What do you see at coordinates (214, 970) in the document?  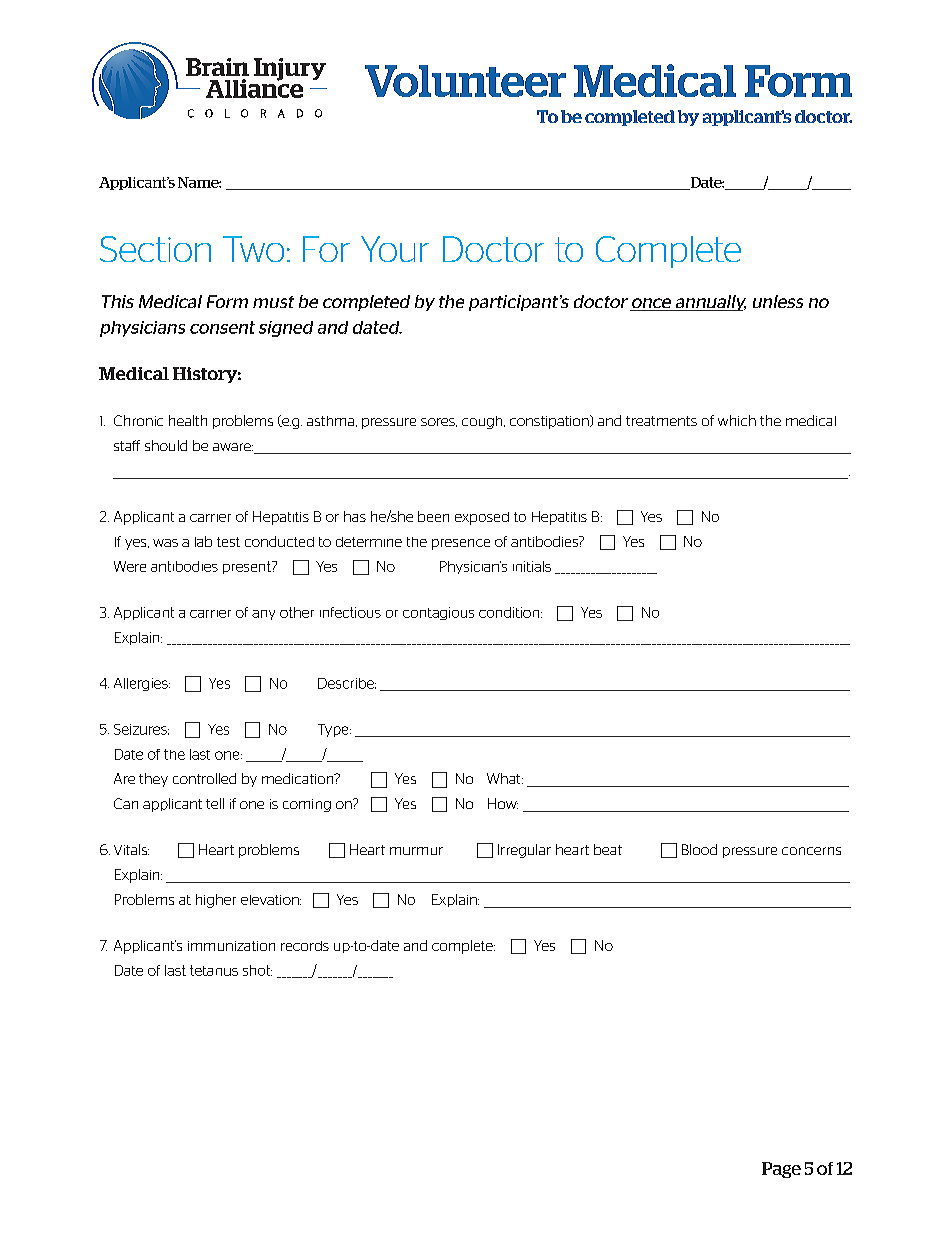 I see `tetanus` at bounding box center [214, 970].
